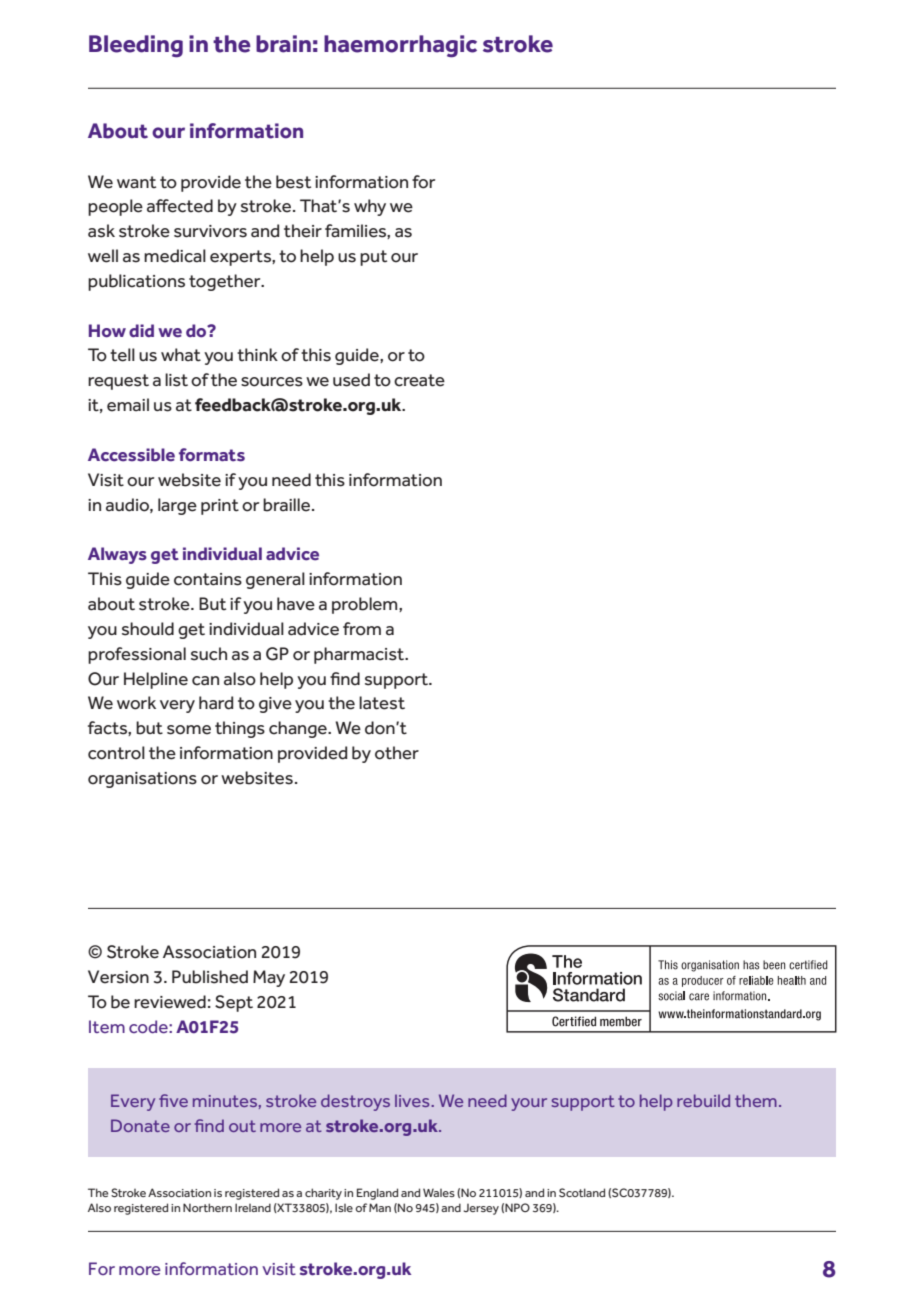 The image size is (924, 1308). Describe the element at coordinates (419, 380) in the image. I see `create` at that location.
